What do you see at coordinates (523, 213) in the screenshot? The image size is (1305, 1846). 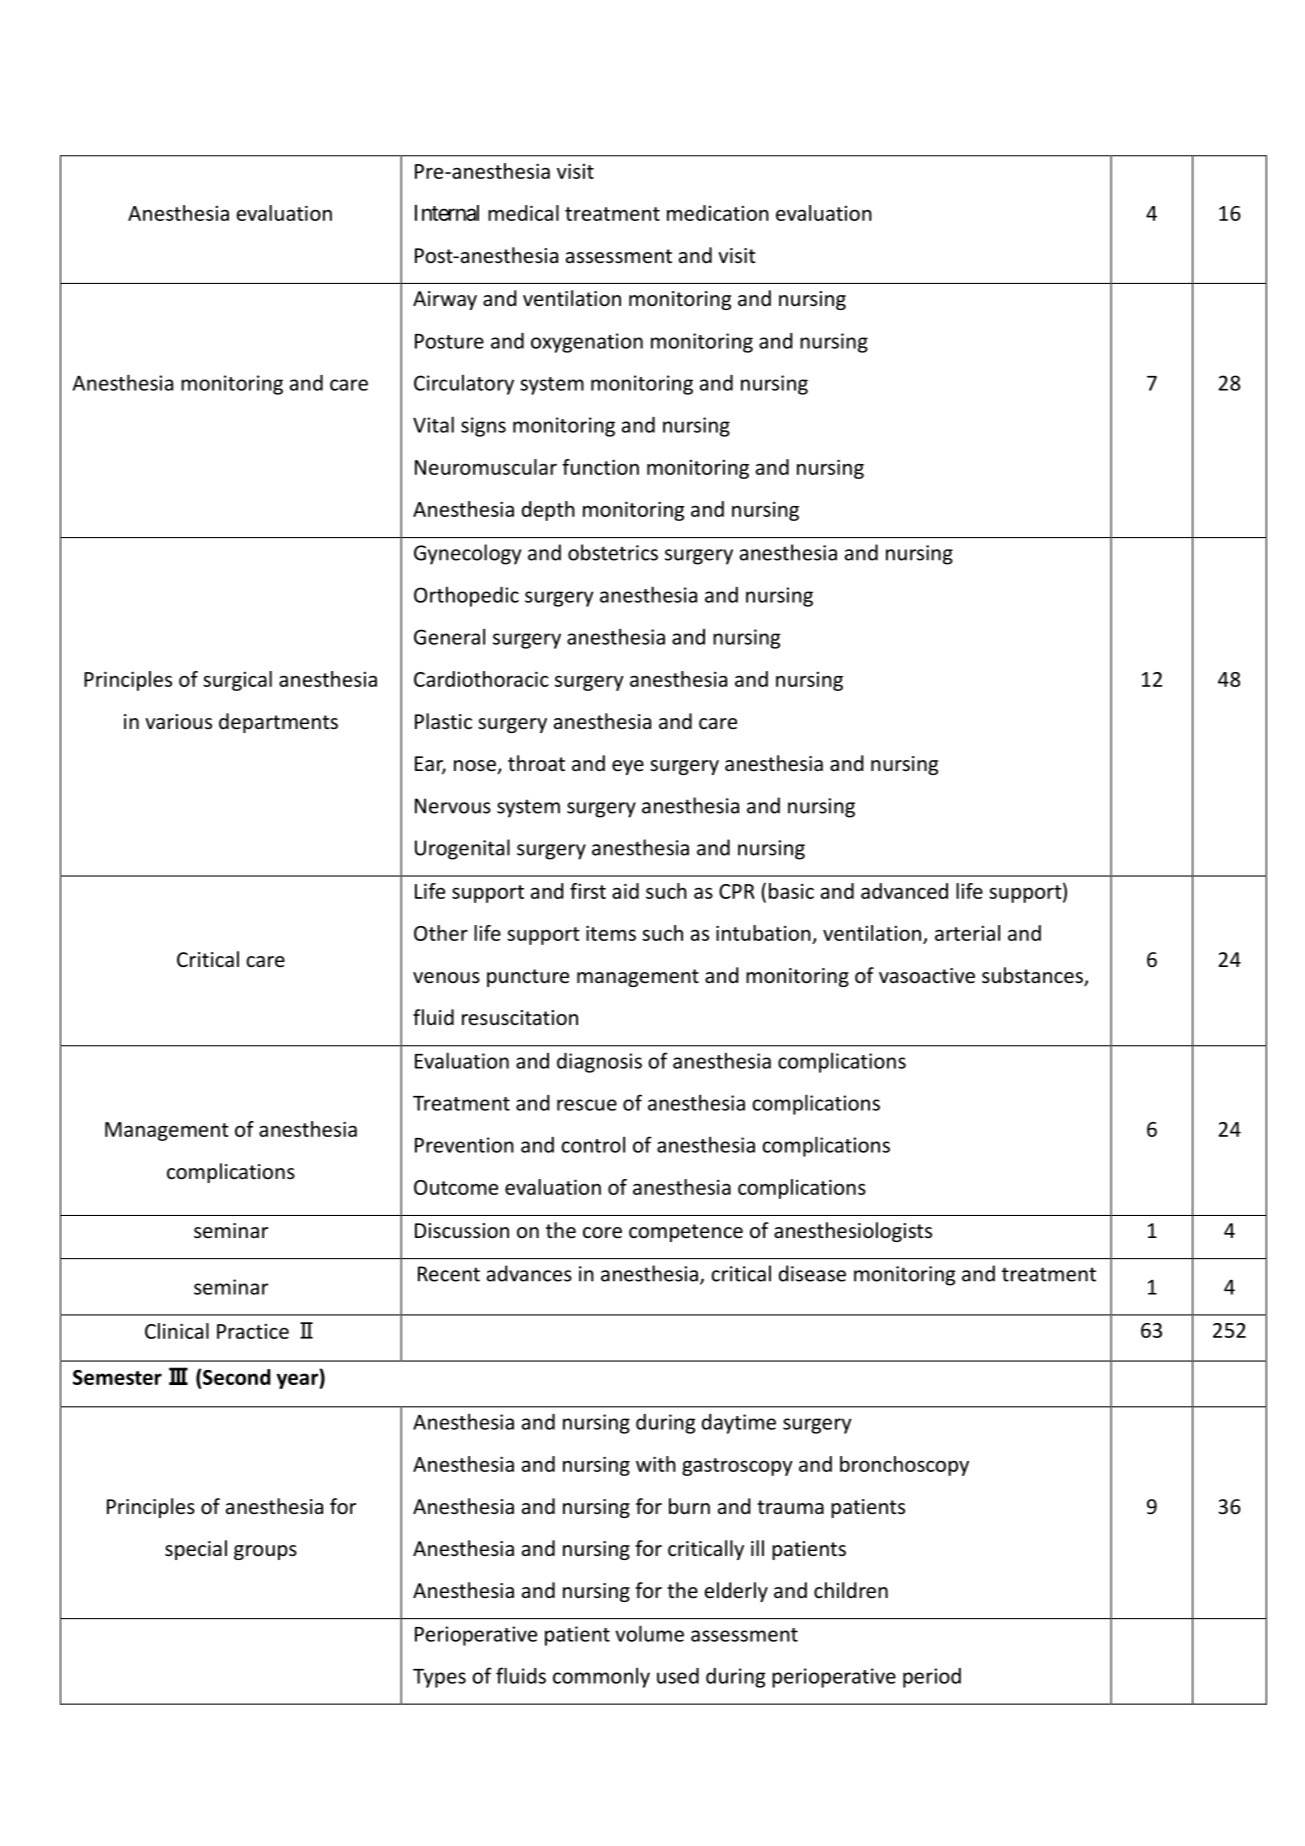 I see `medical` at bounding box center [523, 213].
